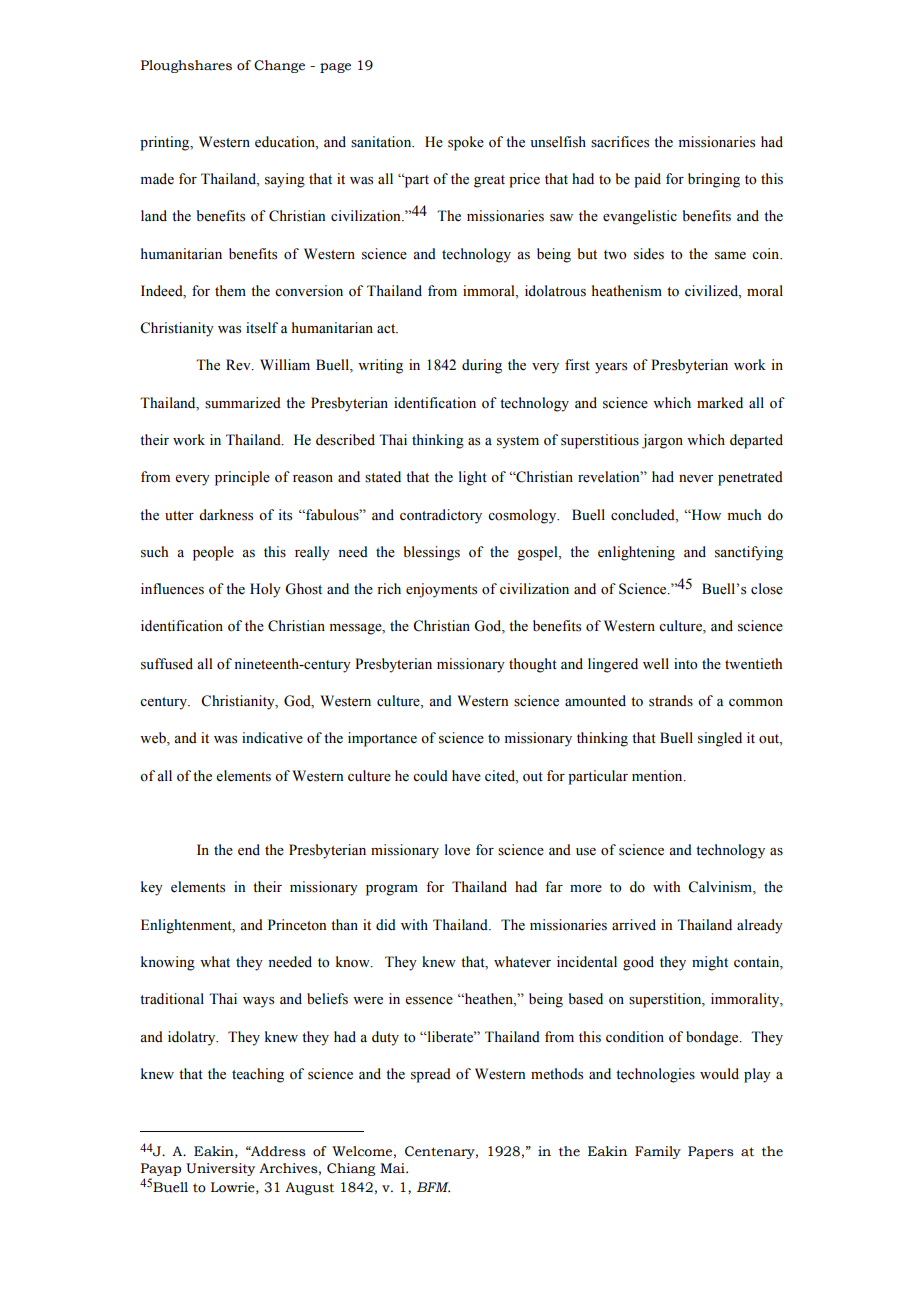  I want to click on mention, so click(658, 776).
